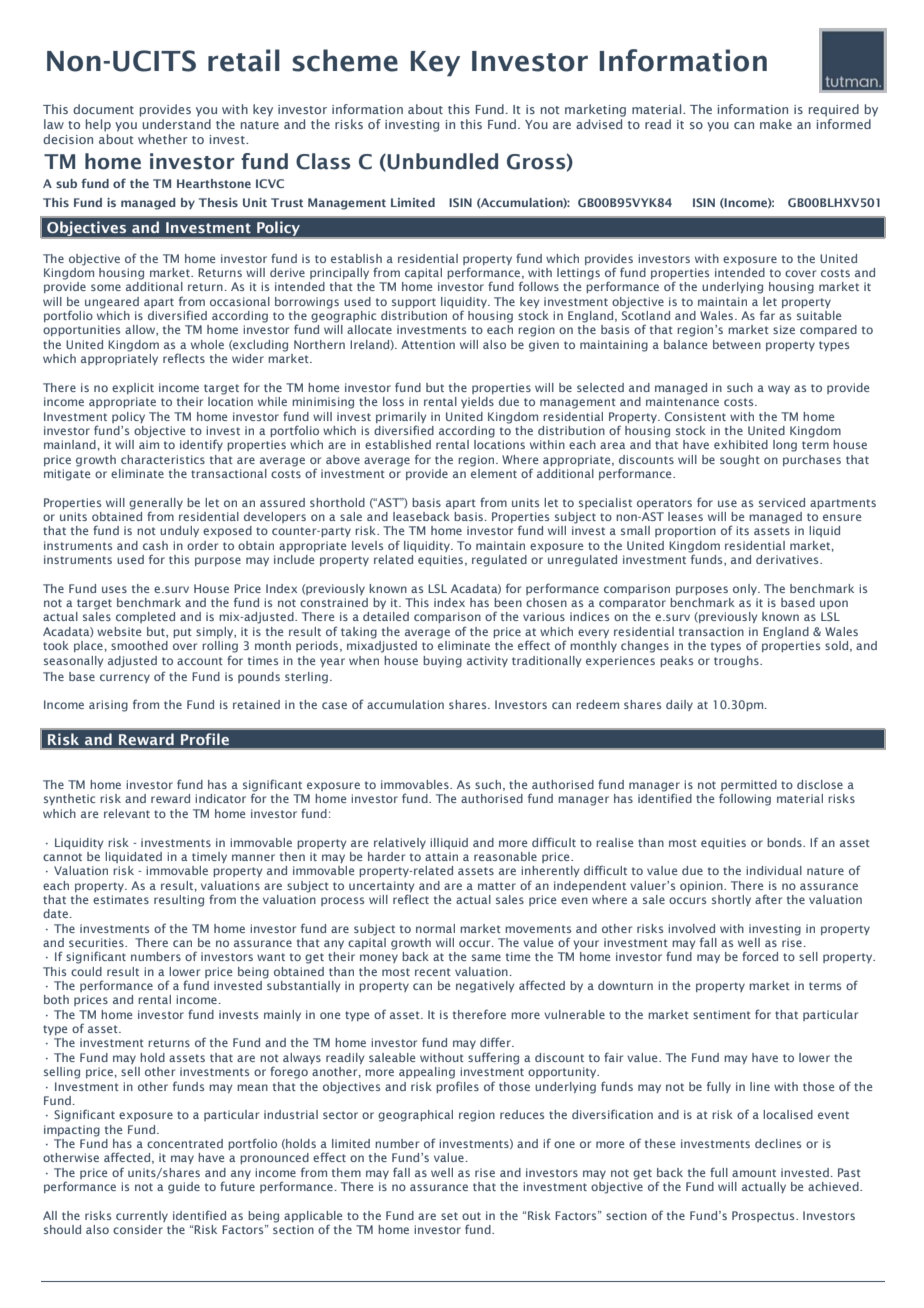 Image resolution: width=924 pixels, height=1308 pixels. Describe the element at coordinates (494, 472) in the document. I see `element` at that location.
